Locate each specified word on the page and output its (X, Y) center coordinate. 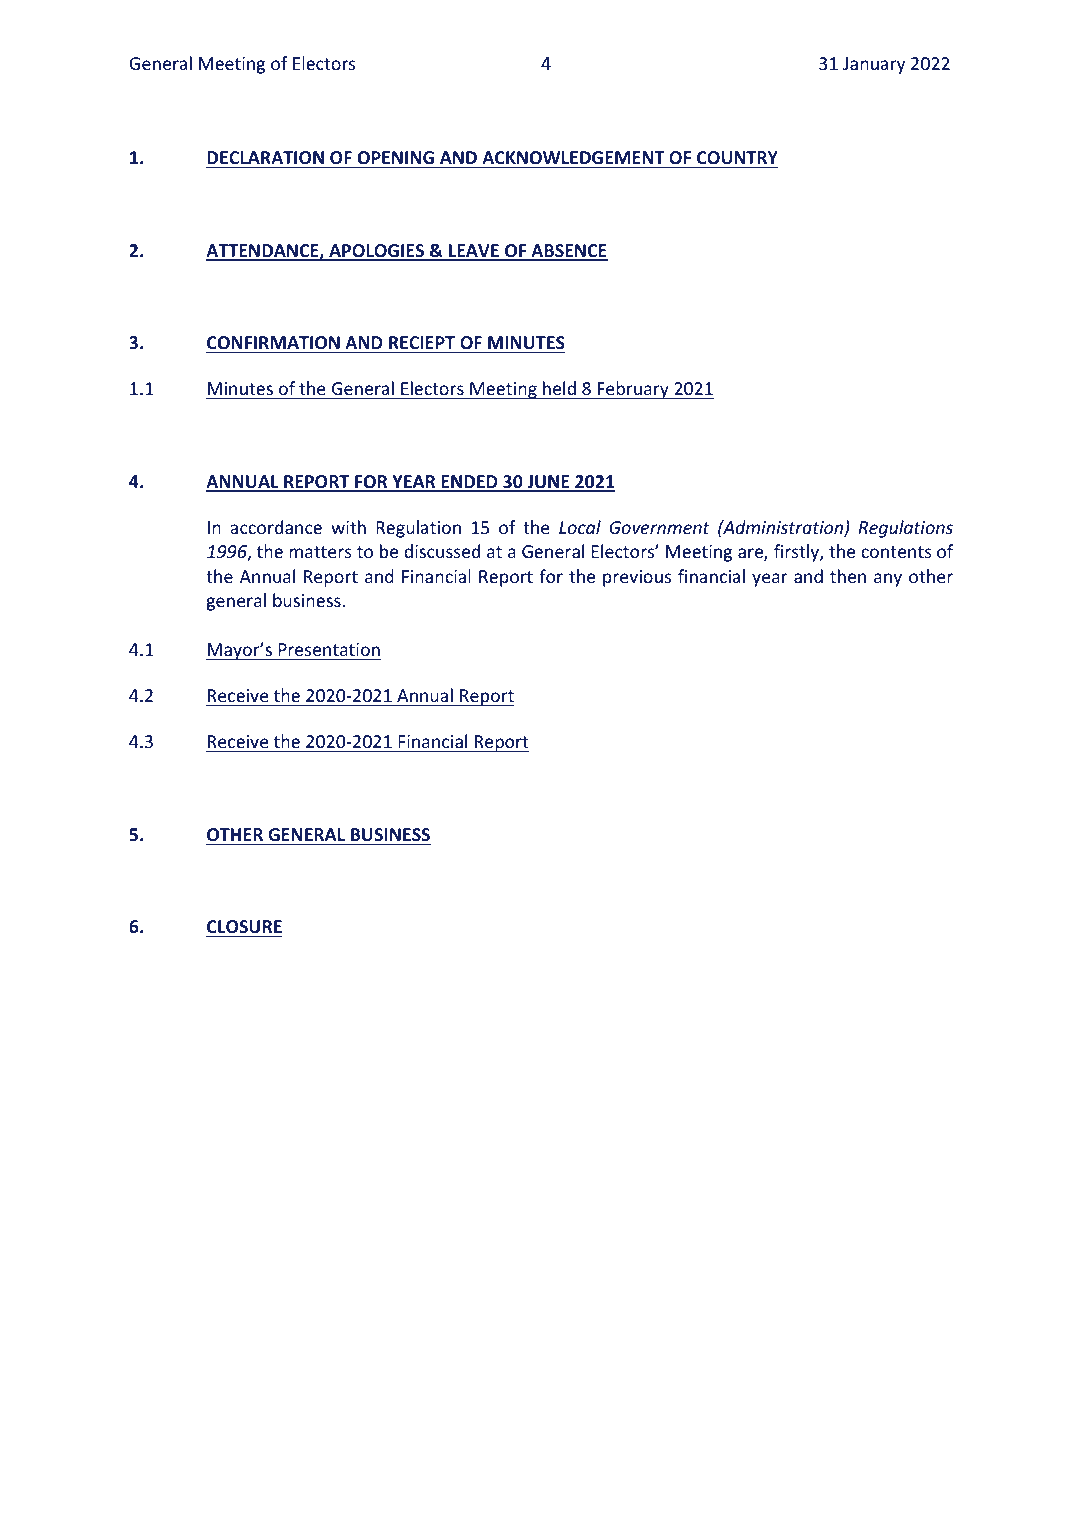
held (559, 388)
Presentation (329, 649)
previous (637, 578)
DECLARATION (265, 157)
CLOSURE (244, 928)
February (633, 390)
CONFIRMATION (273, 342)
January (874, 65)
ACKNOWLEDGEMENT (573, 157)
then (848, 576)
